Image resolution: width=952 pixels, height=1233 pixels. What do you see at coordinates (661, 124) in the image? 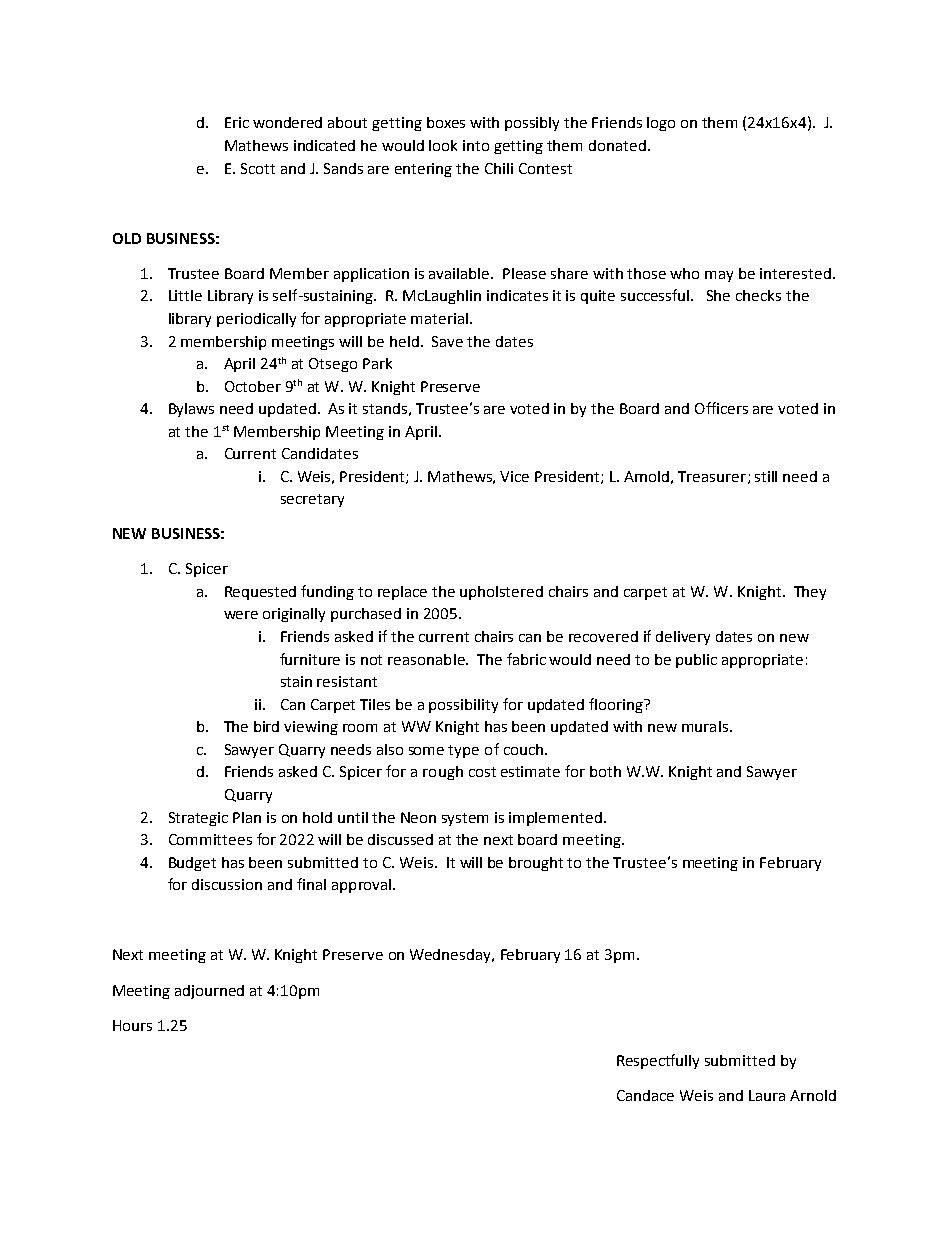
I see `logo` at bounding box center [661, 124].
